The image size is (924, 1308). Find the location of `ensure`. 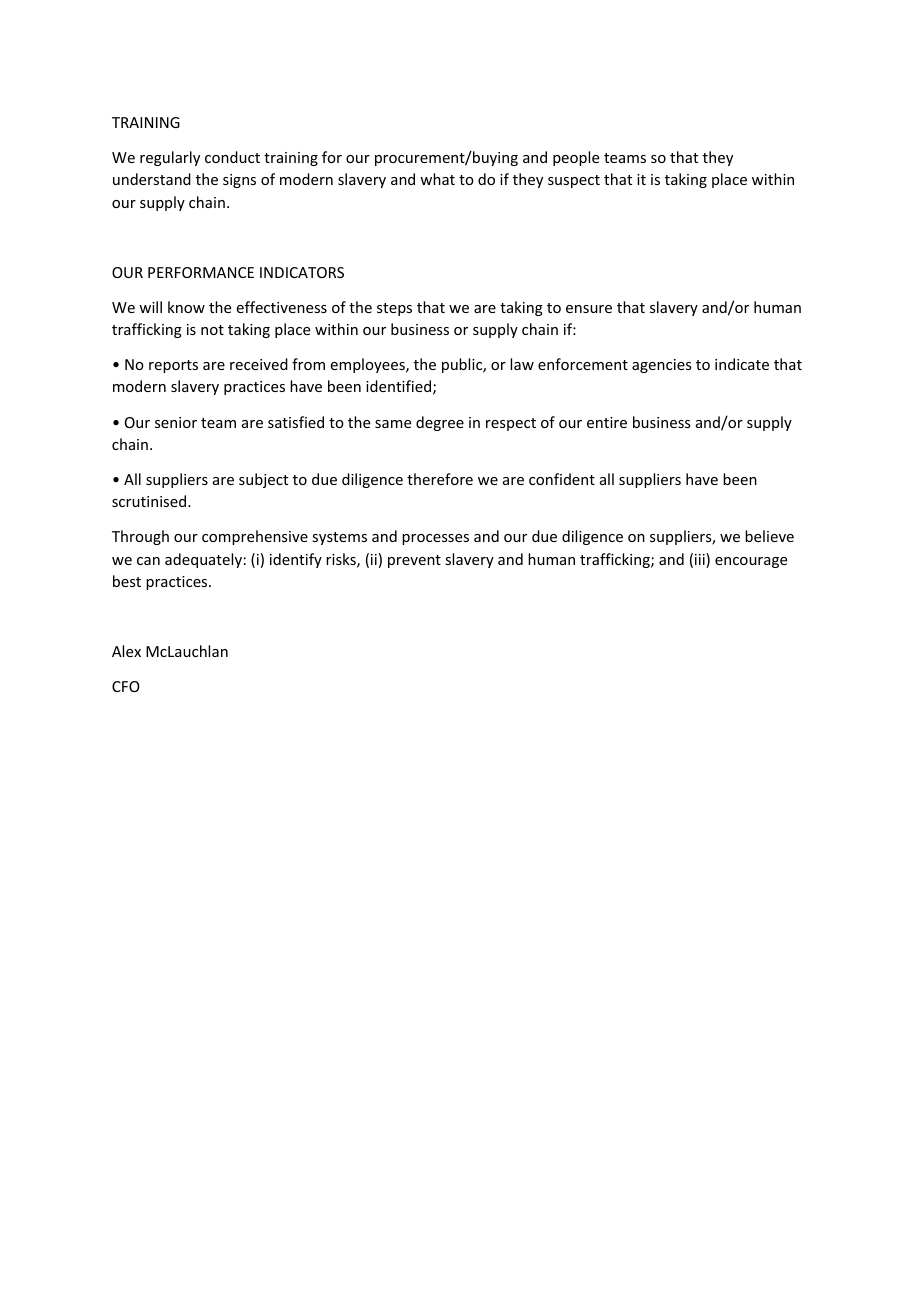

ensure is located at coordinates (589, 309).
